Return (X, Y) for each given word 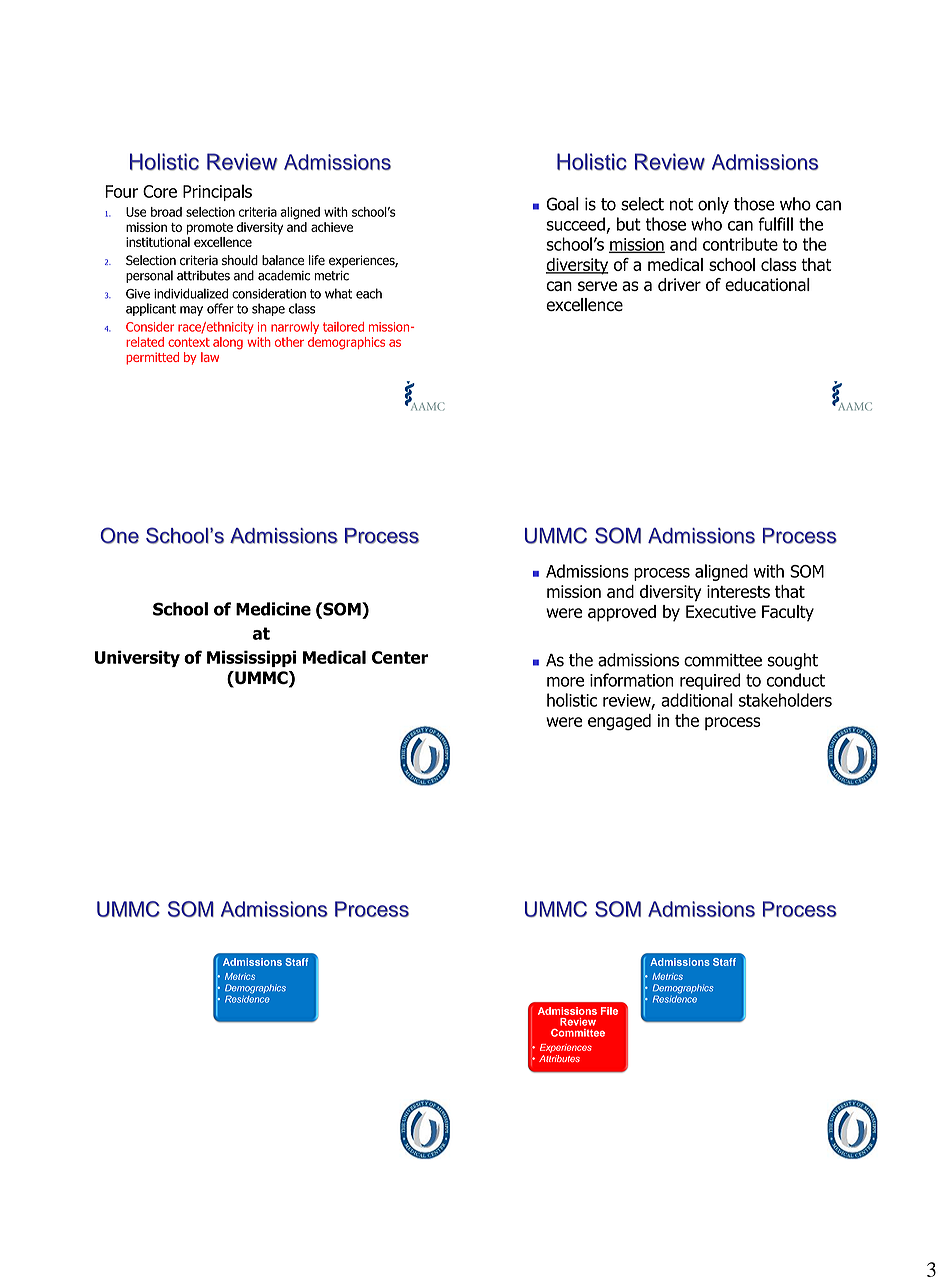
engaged (619, 722)
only (713, 205)
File (609, 1011)
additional (697, 700)
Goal (563, 204)
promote (210, 229)
